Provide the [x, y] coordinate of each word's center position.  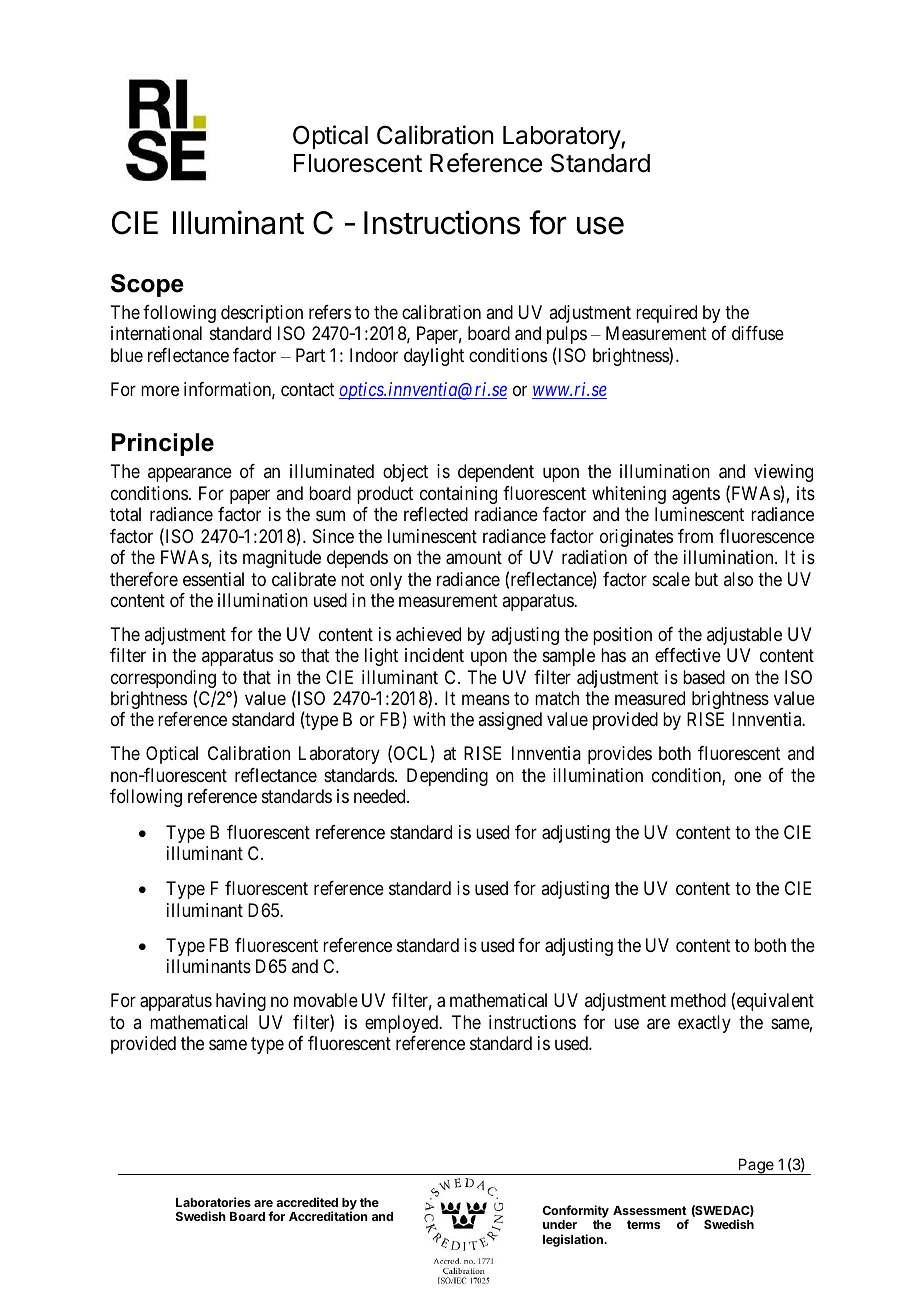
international [156, 333]
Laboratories [213, 1202]
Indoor [374, 355]
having [241, 1002]
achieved [428, 634]
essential [213, 579]
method [698, 1000]
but [706, 579]
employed [403, 1024]
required [666, 314]
